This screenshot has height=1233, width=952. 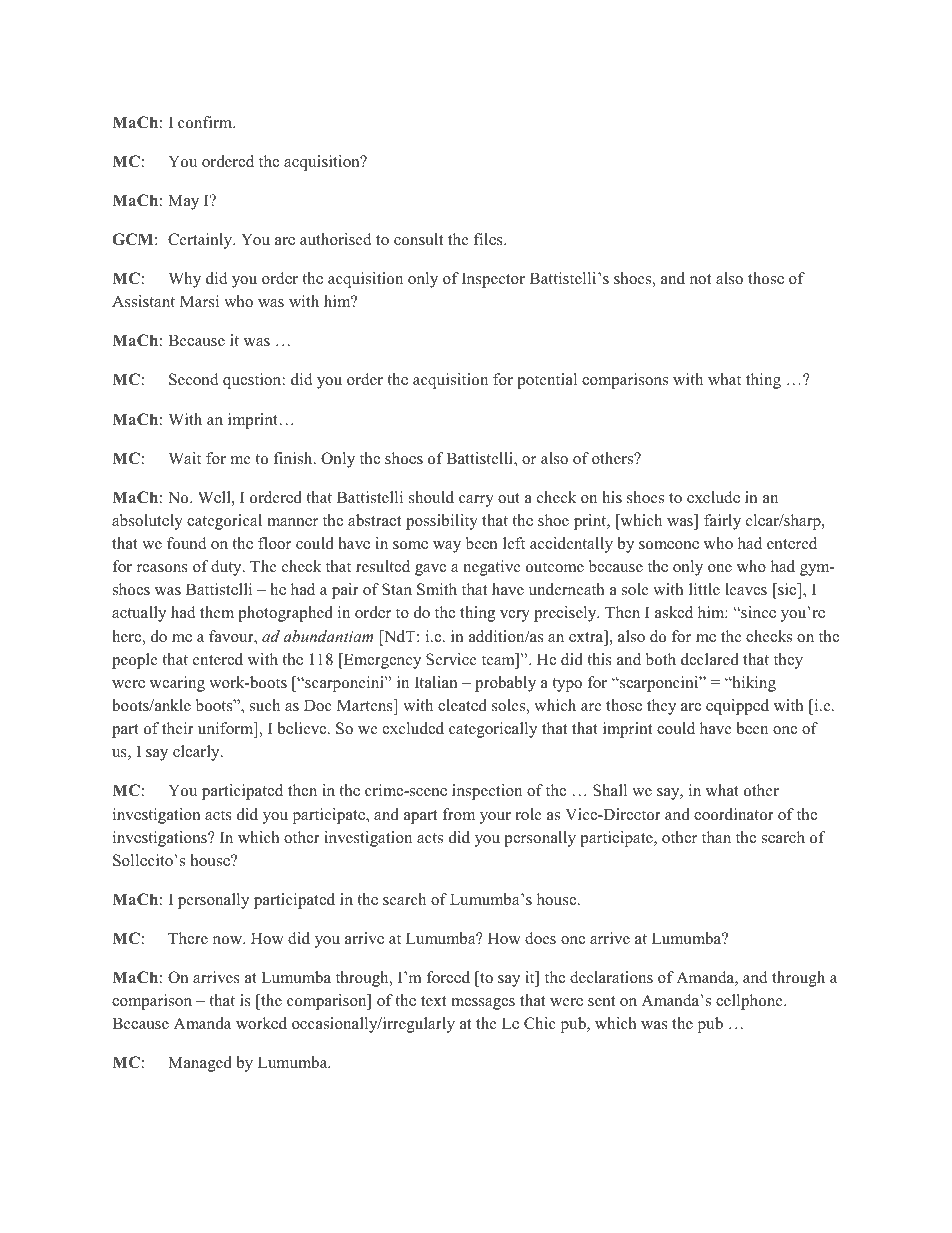 I want to click on not, so click(x=700, y=279).
